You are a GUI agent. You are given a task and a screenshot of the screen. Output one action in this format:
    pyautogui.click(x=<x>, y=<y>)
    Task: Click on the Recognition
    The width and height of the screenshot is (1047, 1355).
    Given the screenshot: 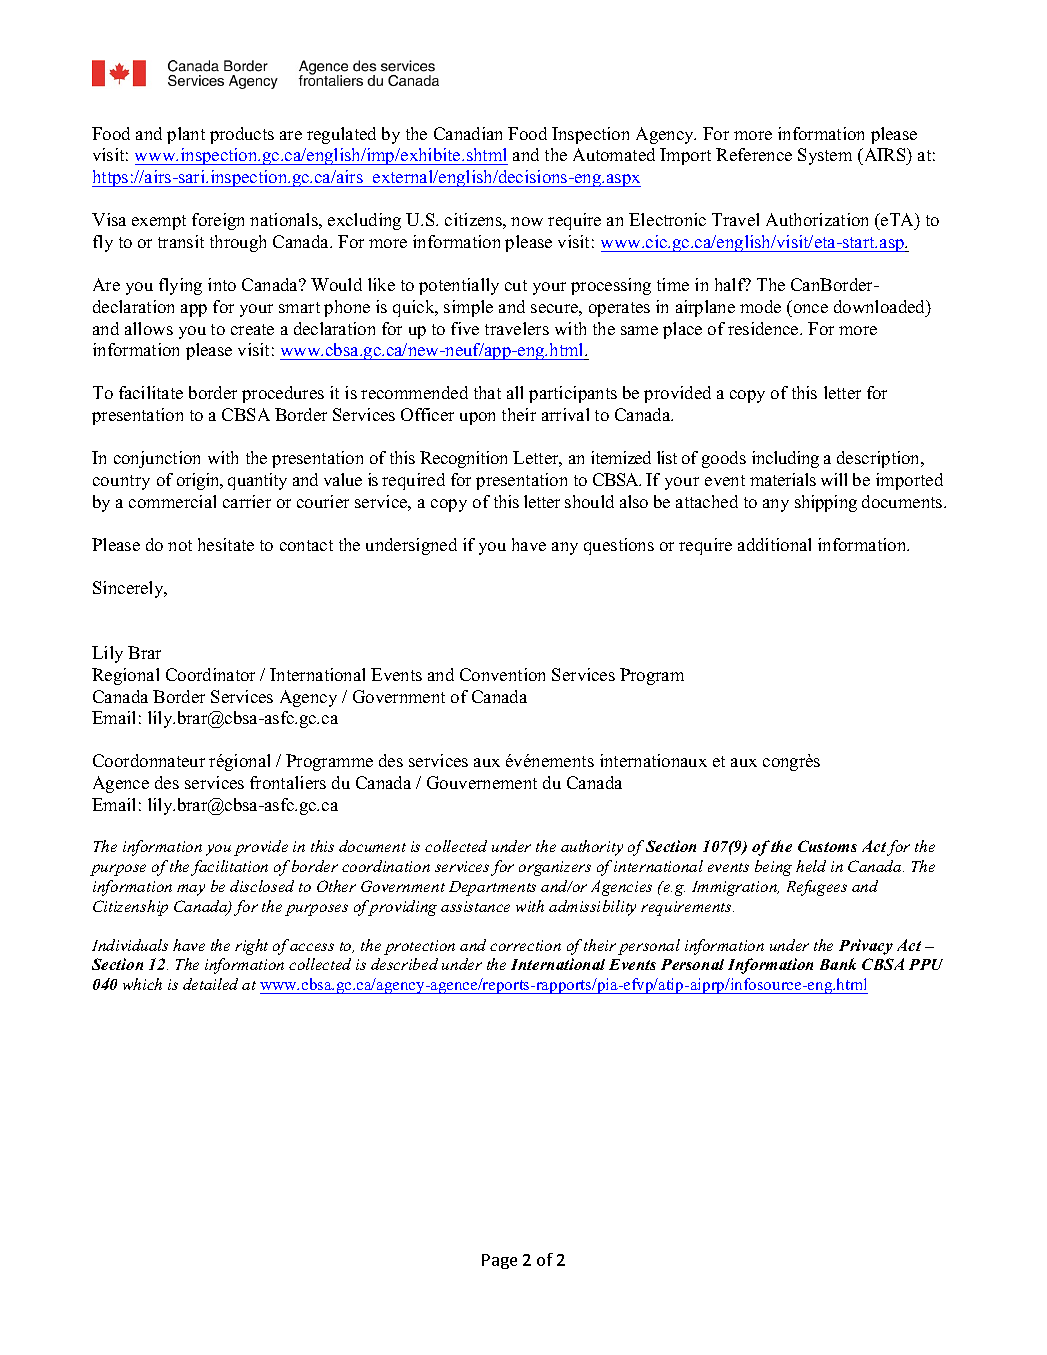 What is the action you would take?
    pyautogui.click(x=463, y=459)
